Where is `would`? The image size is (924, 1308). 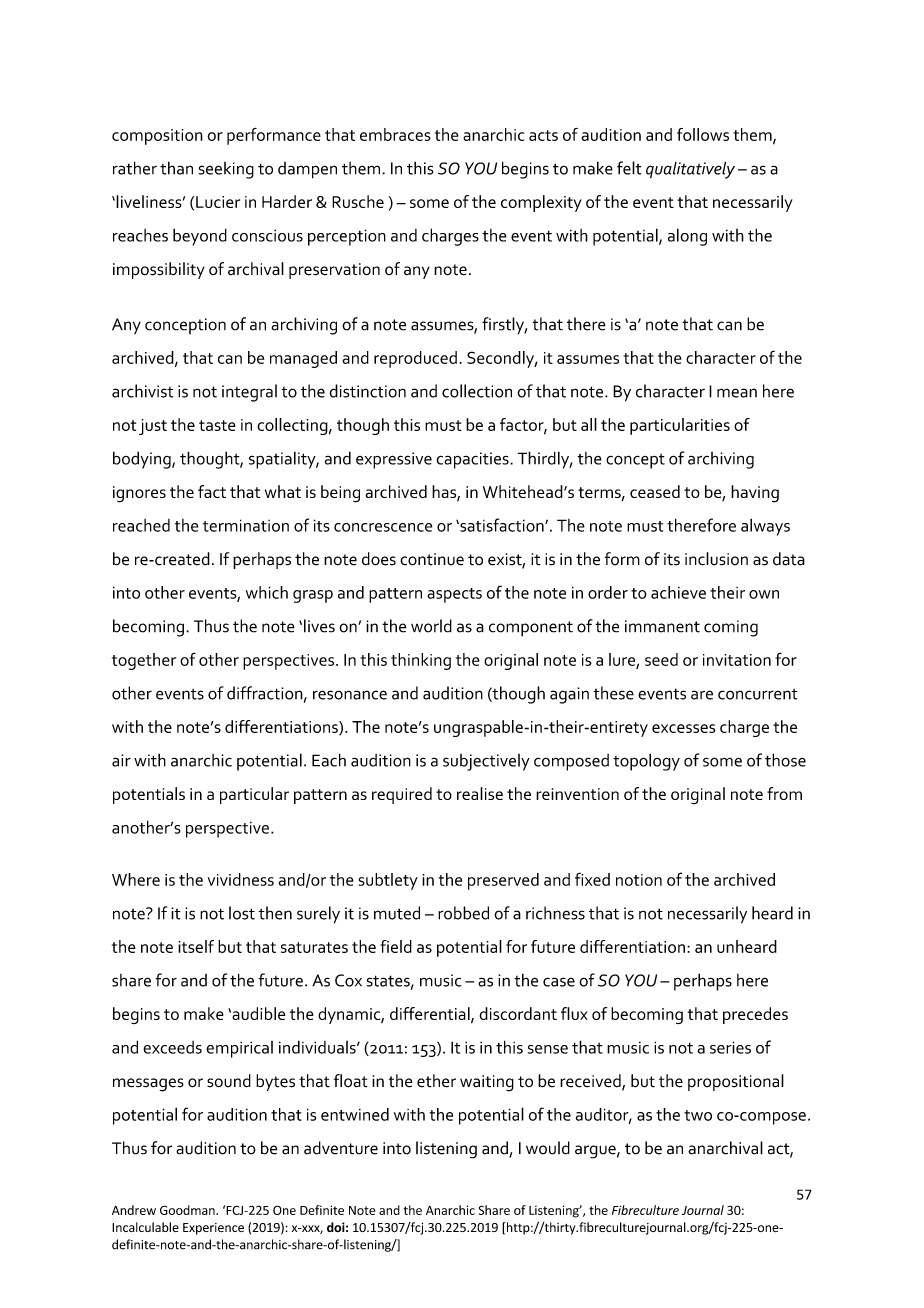
would is located at coordinates (548, 1148).
